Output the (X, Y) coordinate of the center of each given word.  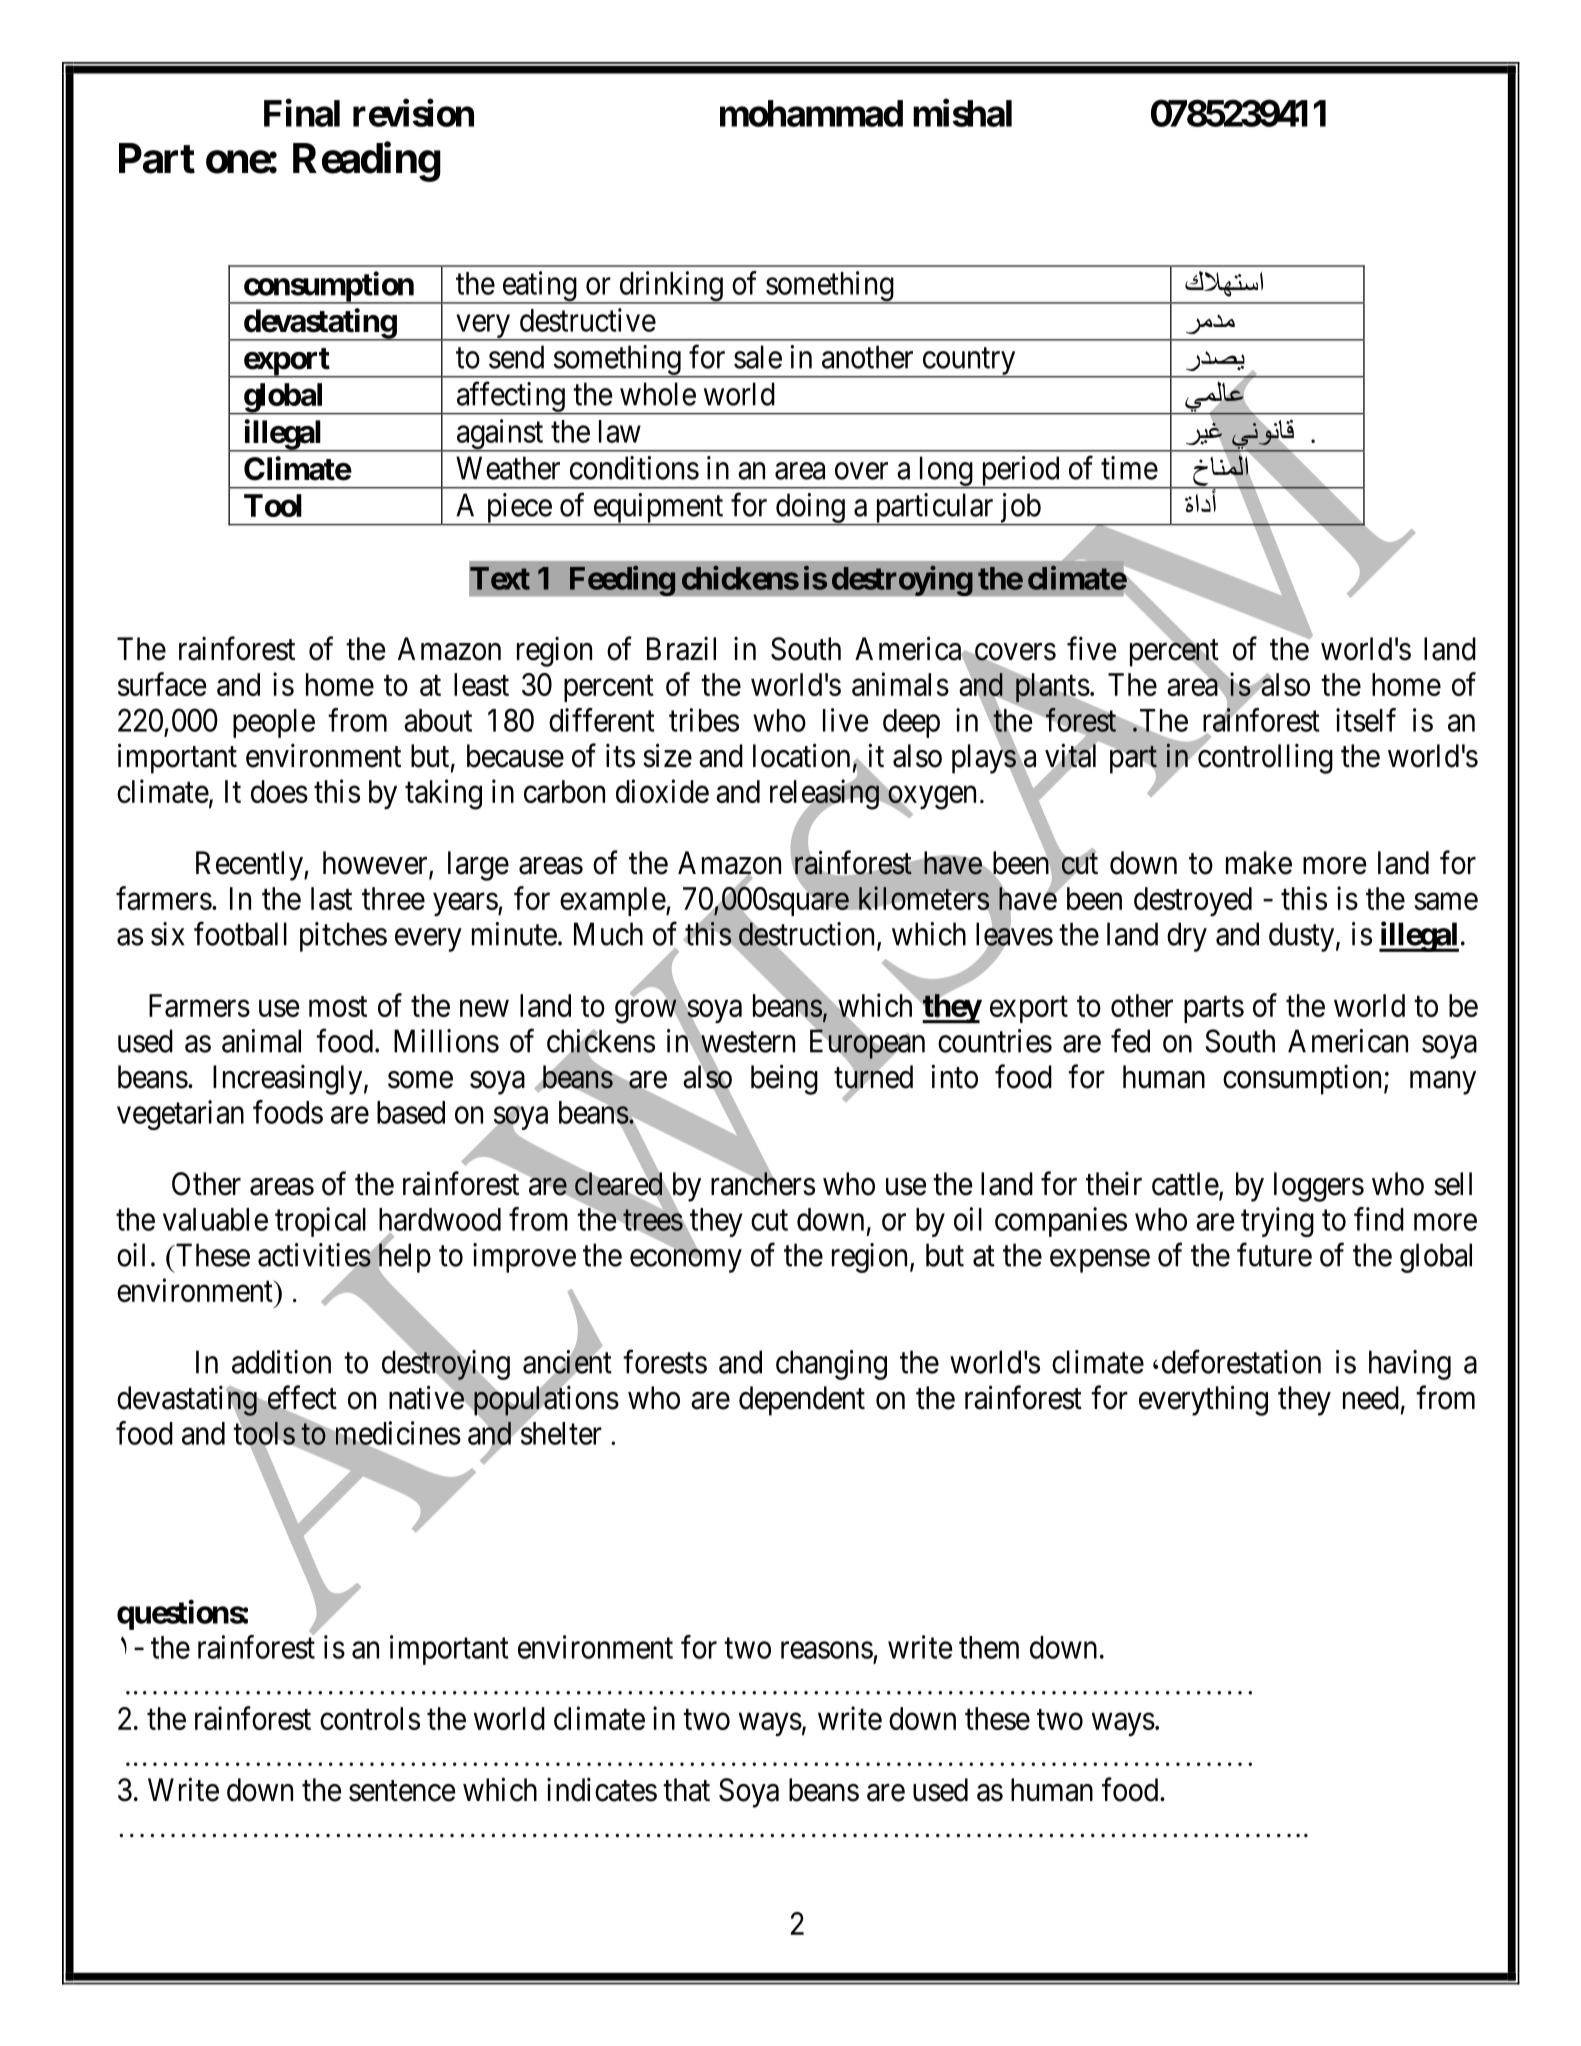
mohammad (811, 113)
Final (302, 113)
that (686, 1790)
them (989, 1647)
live (846, 720)
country (969, 363)
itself (1366, 720)
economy (686, 1261)
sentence (402, 1791)
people (274, 723)
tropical (320, 1222)
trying (1277, 1222)
